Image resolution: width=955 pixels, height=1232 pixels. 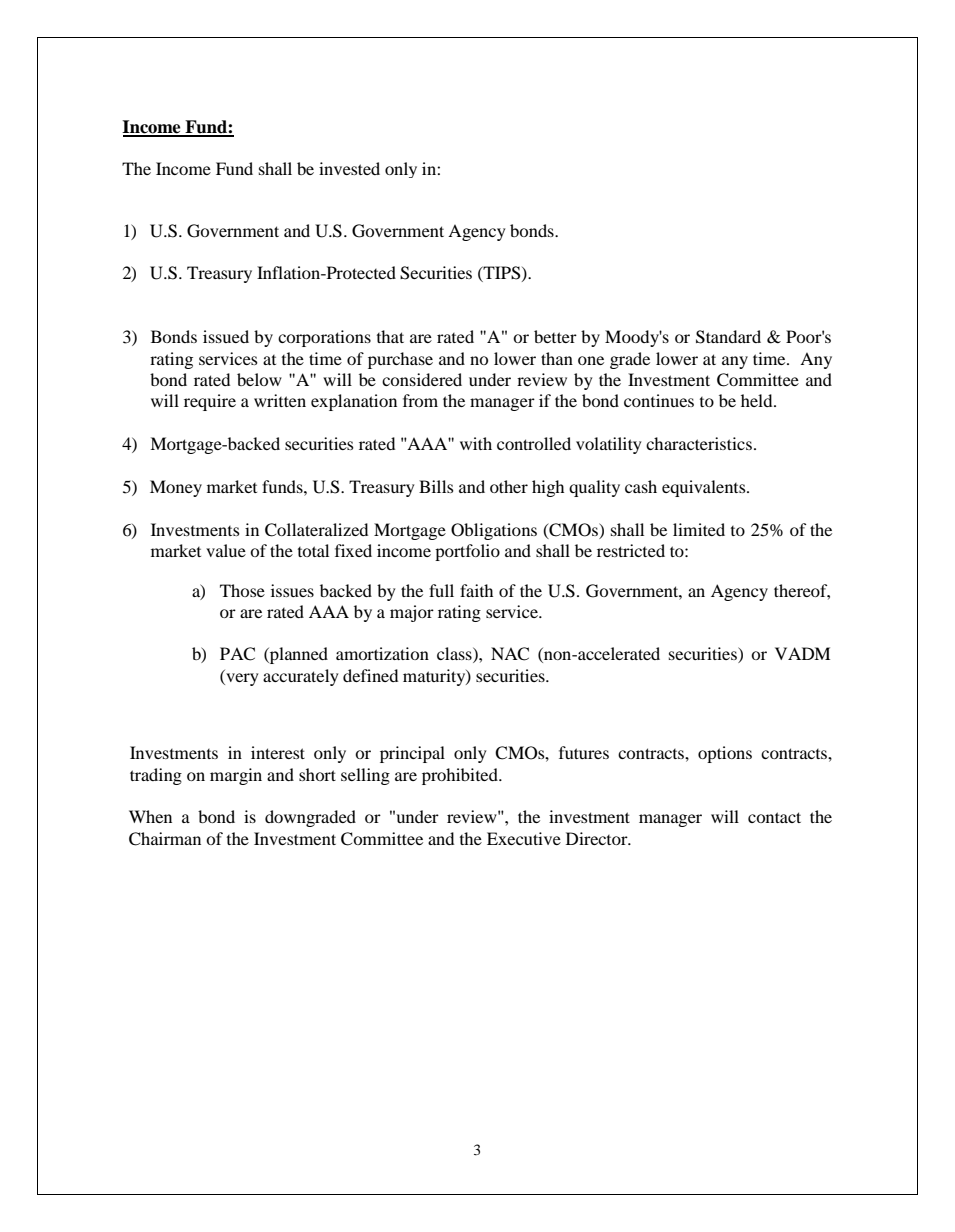 I want to click on NAC, so click(x=510, y=654).
